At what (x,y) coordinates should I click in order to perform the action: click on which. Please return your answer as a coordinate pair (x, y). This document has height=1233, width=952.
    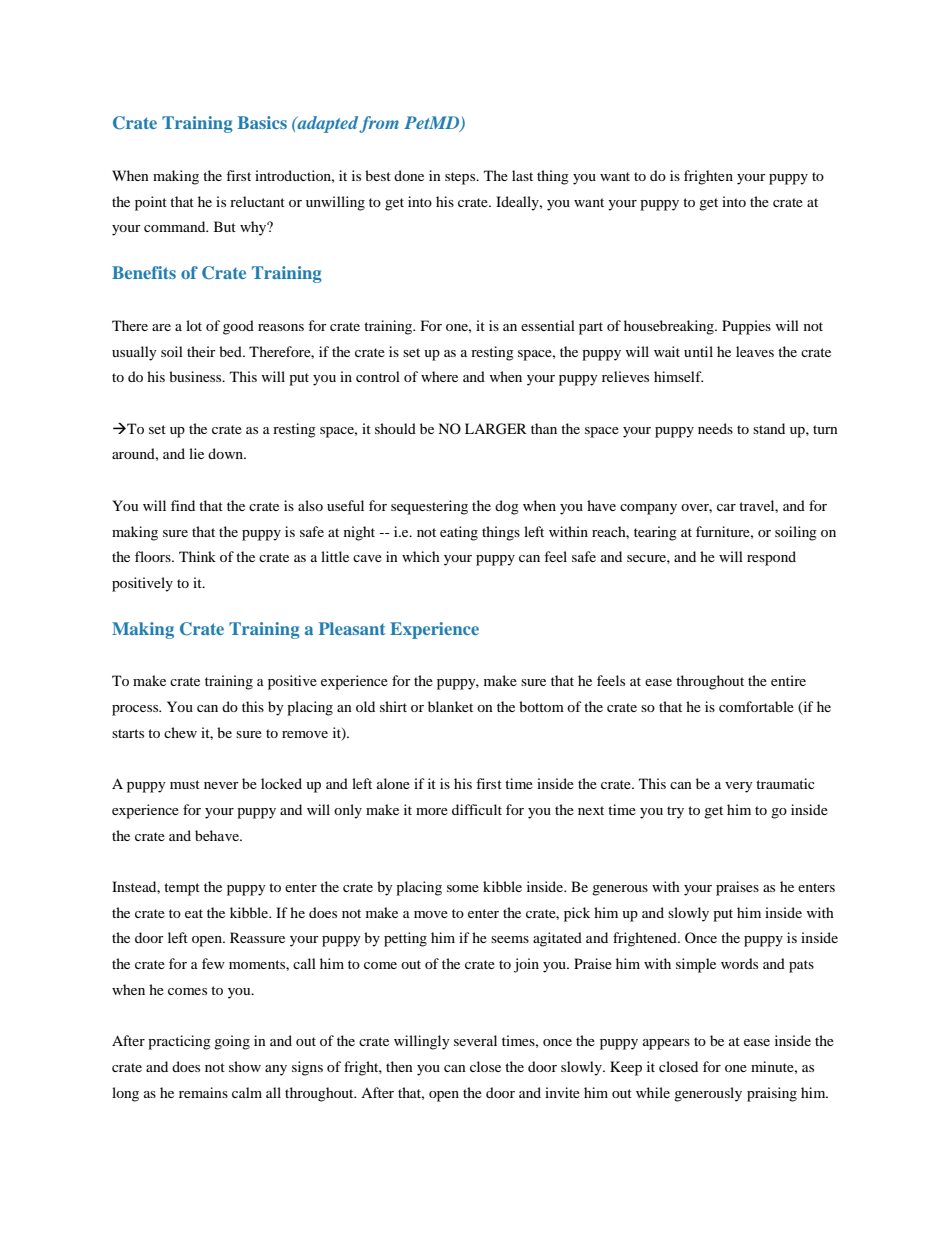
    Looking at the image, I should click on (421, 556).
